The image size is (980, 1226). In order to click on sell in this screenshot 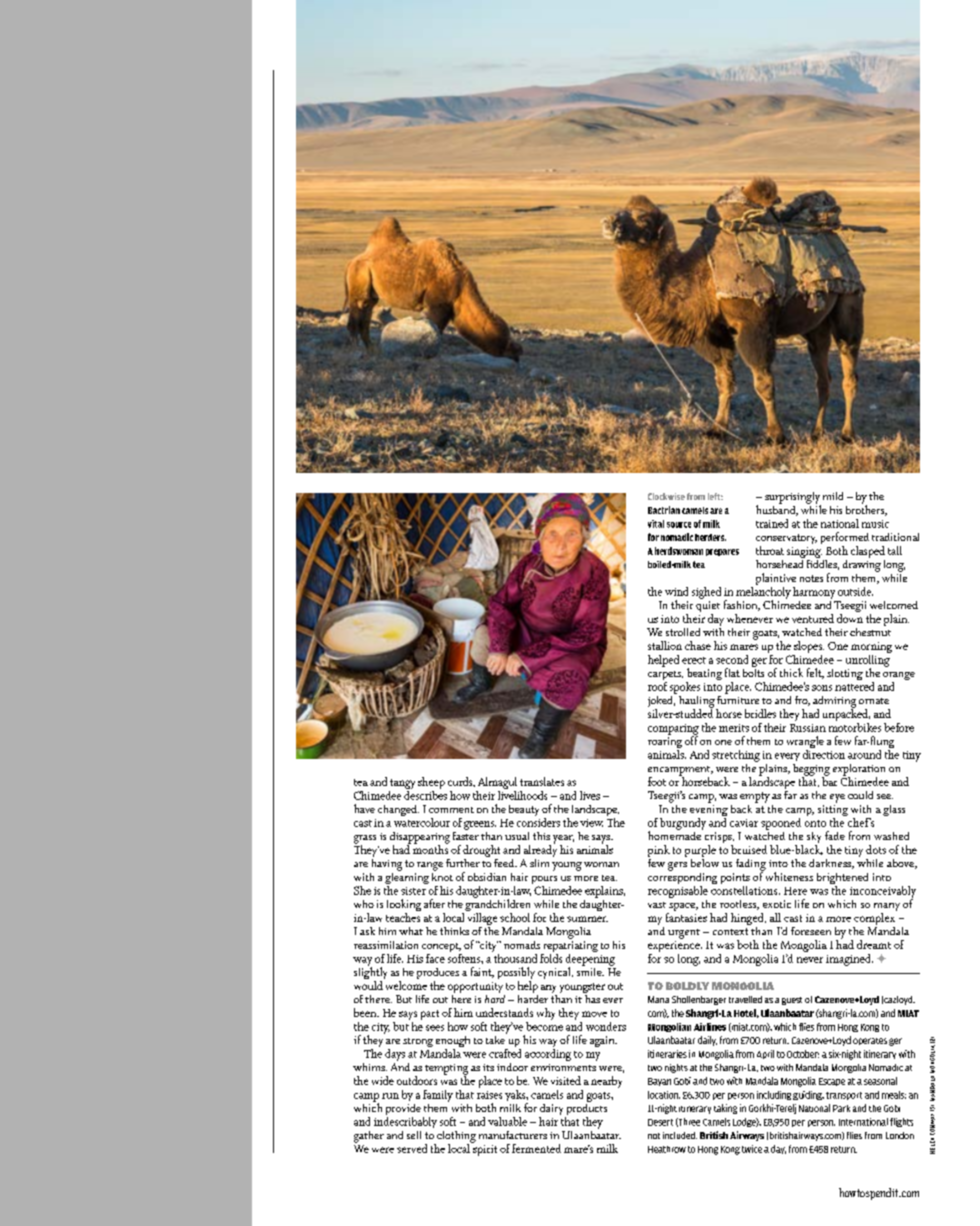, I will do `click(414, 1135)`.
